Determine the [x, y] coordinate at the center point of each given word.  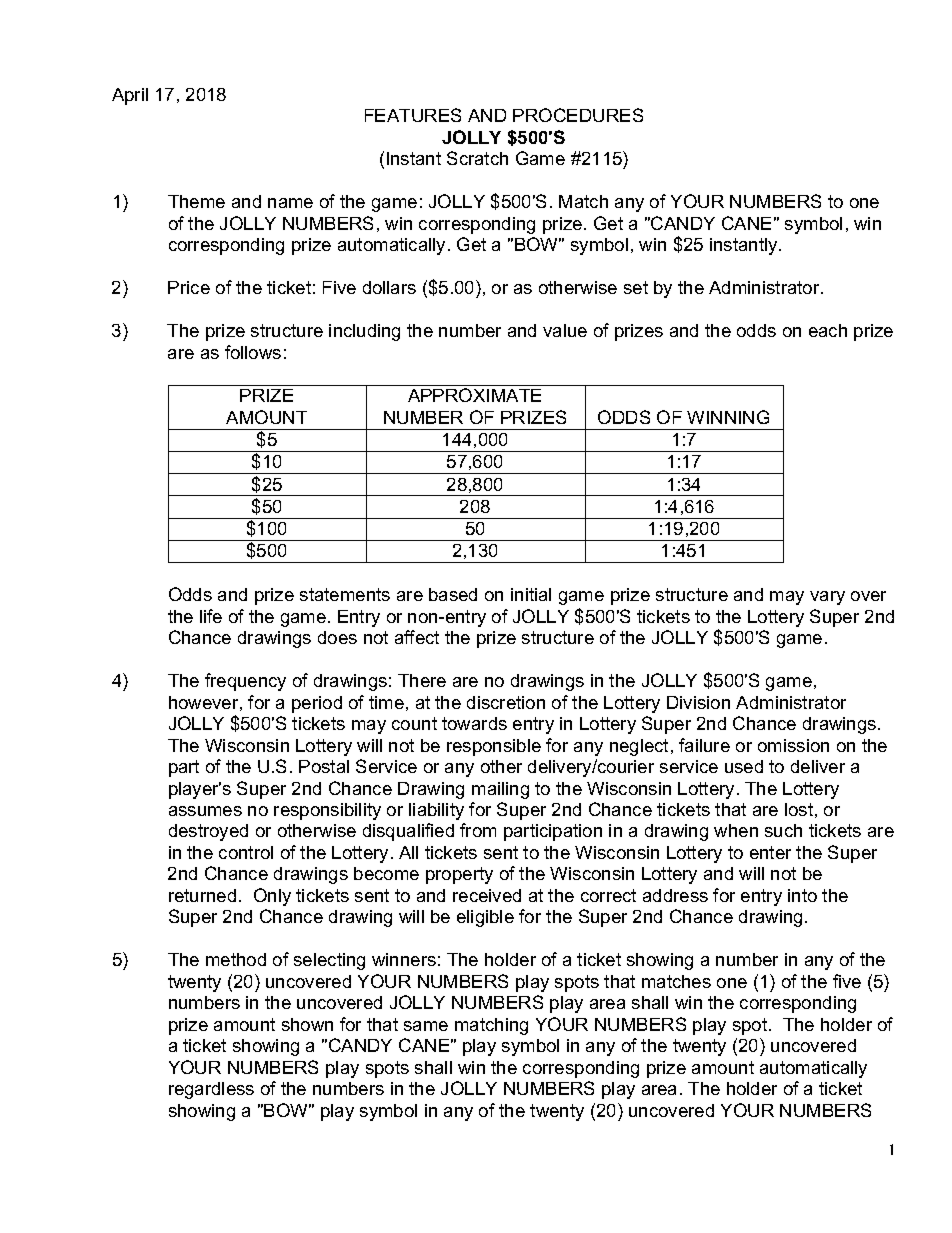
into [802, 895]
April [130, 96]
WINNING [728, 417]
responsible [494, 747]
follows [253, 352]
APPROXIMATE [474, 395]
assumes [205, 811]
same [426, 1026]
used [744, 766]
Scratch [477, 158]
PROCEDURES [578, 115]
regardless [211, 1090]
